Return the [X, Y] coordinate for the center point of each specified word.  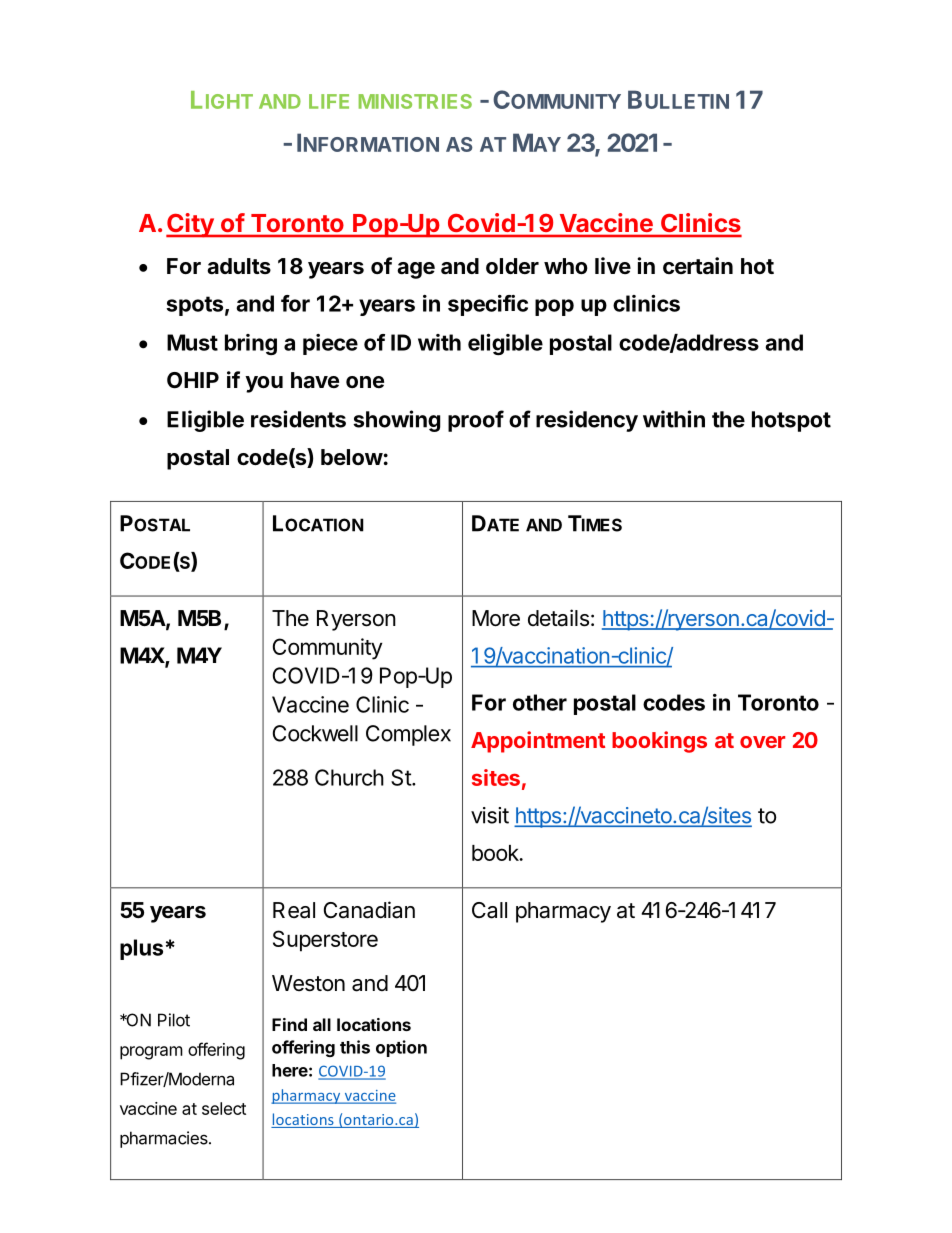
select [224, 1108]
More [496, 618]
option [401, 1048]
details [558, 618]
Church [349, 777]
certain [698, 265]
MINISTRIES [415, 101]
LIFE [329, 101]
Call [489, 910]
